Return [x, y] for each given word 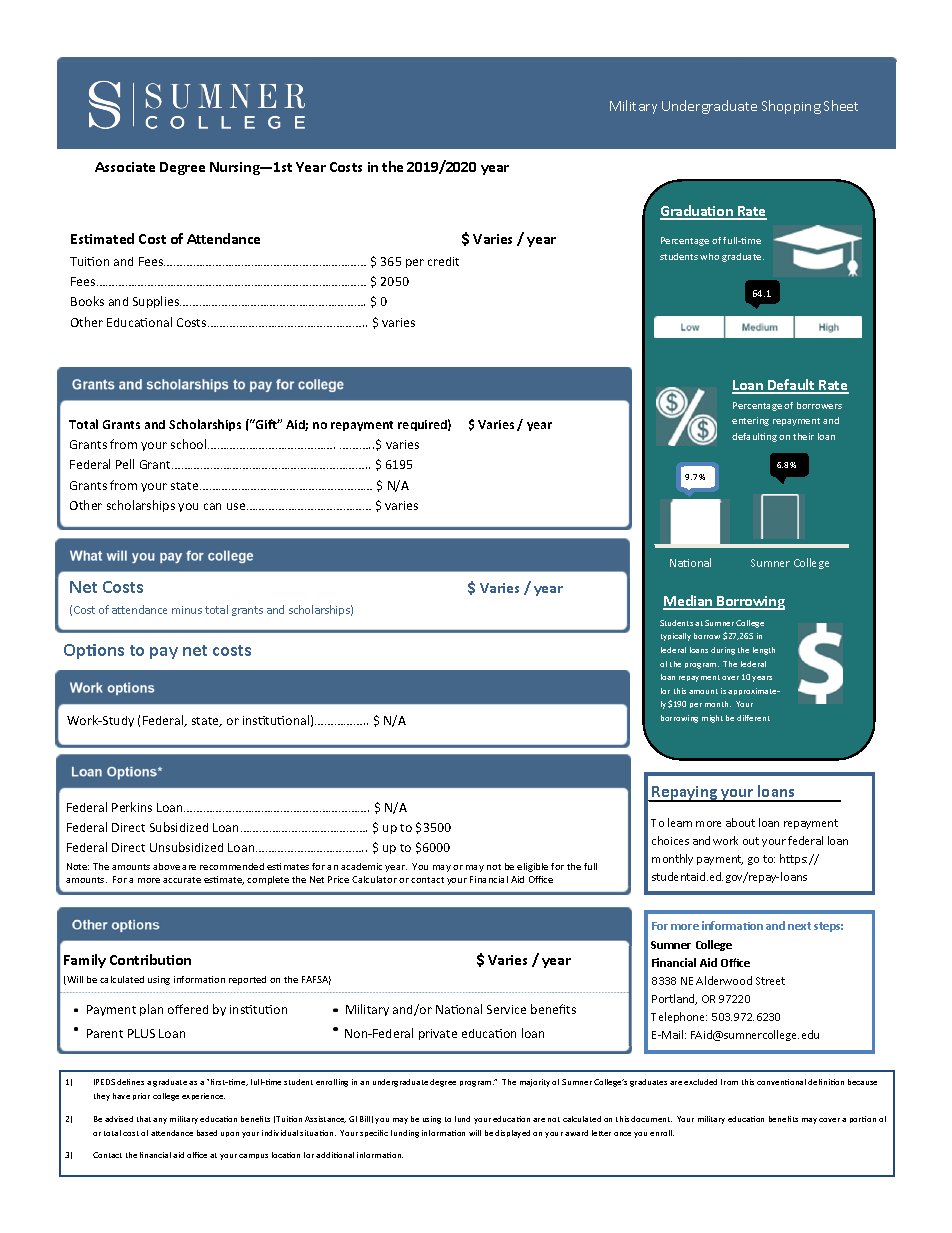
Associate [125, 167]
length [764, 651]
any [160, 1121]
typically [676, 637]
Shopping [791, 107]
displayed [512, 1134]
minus [187, 610]
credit [443, 261]
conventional [781, 1082]
